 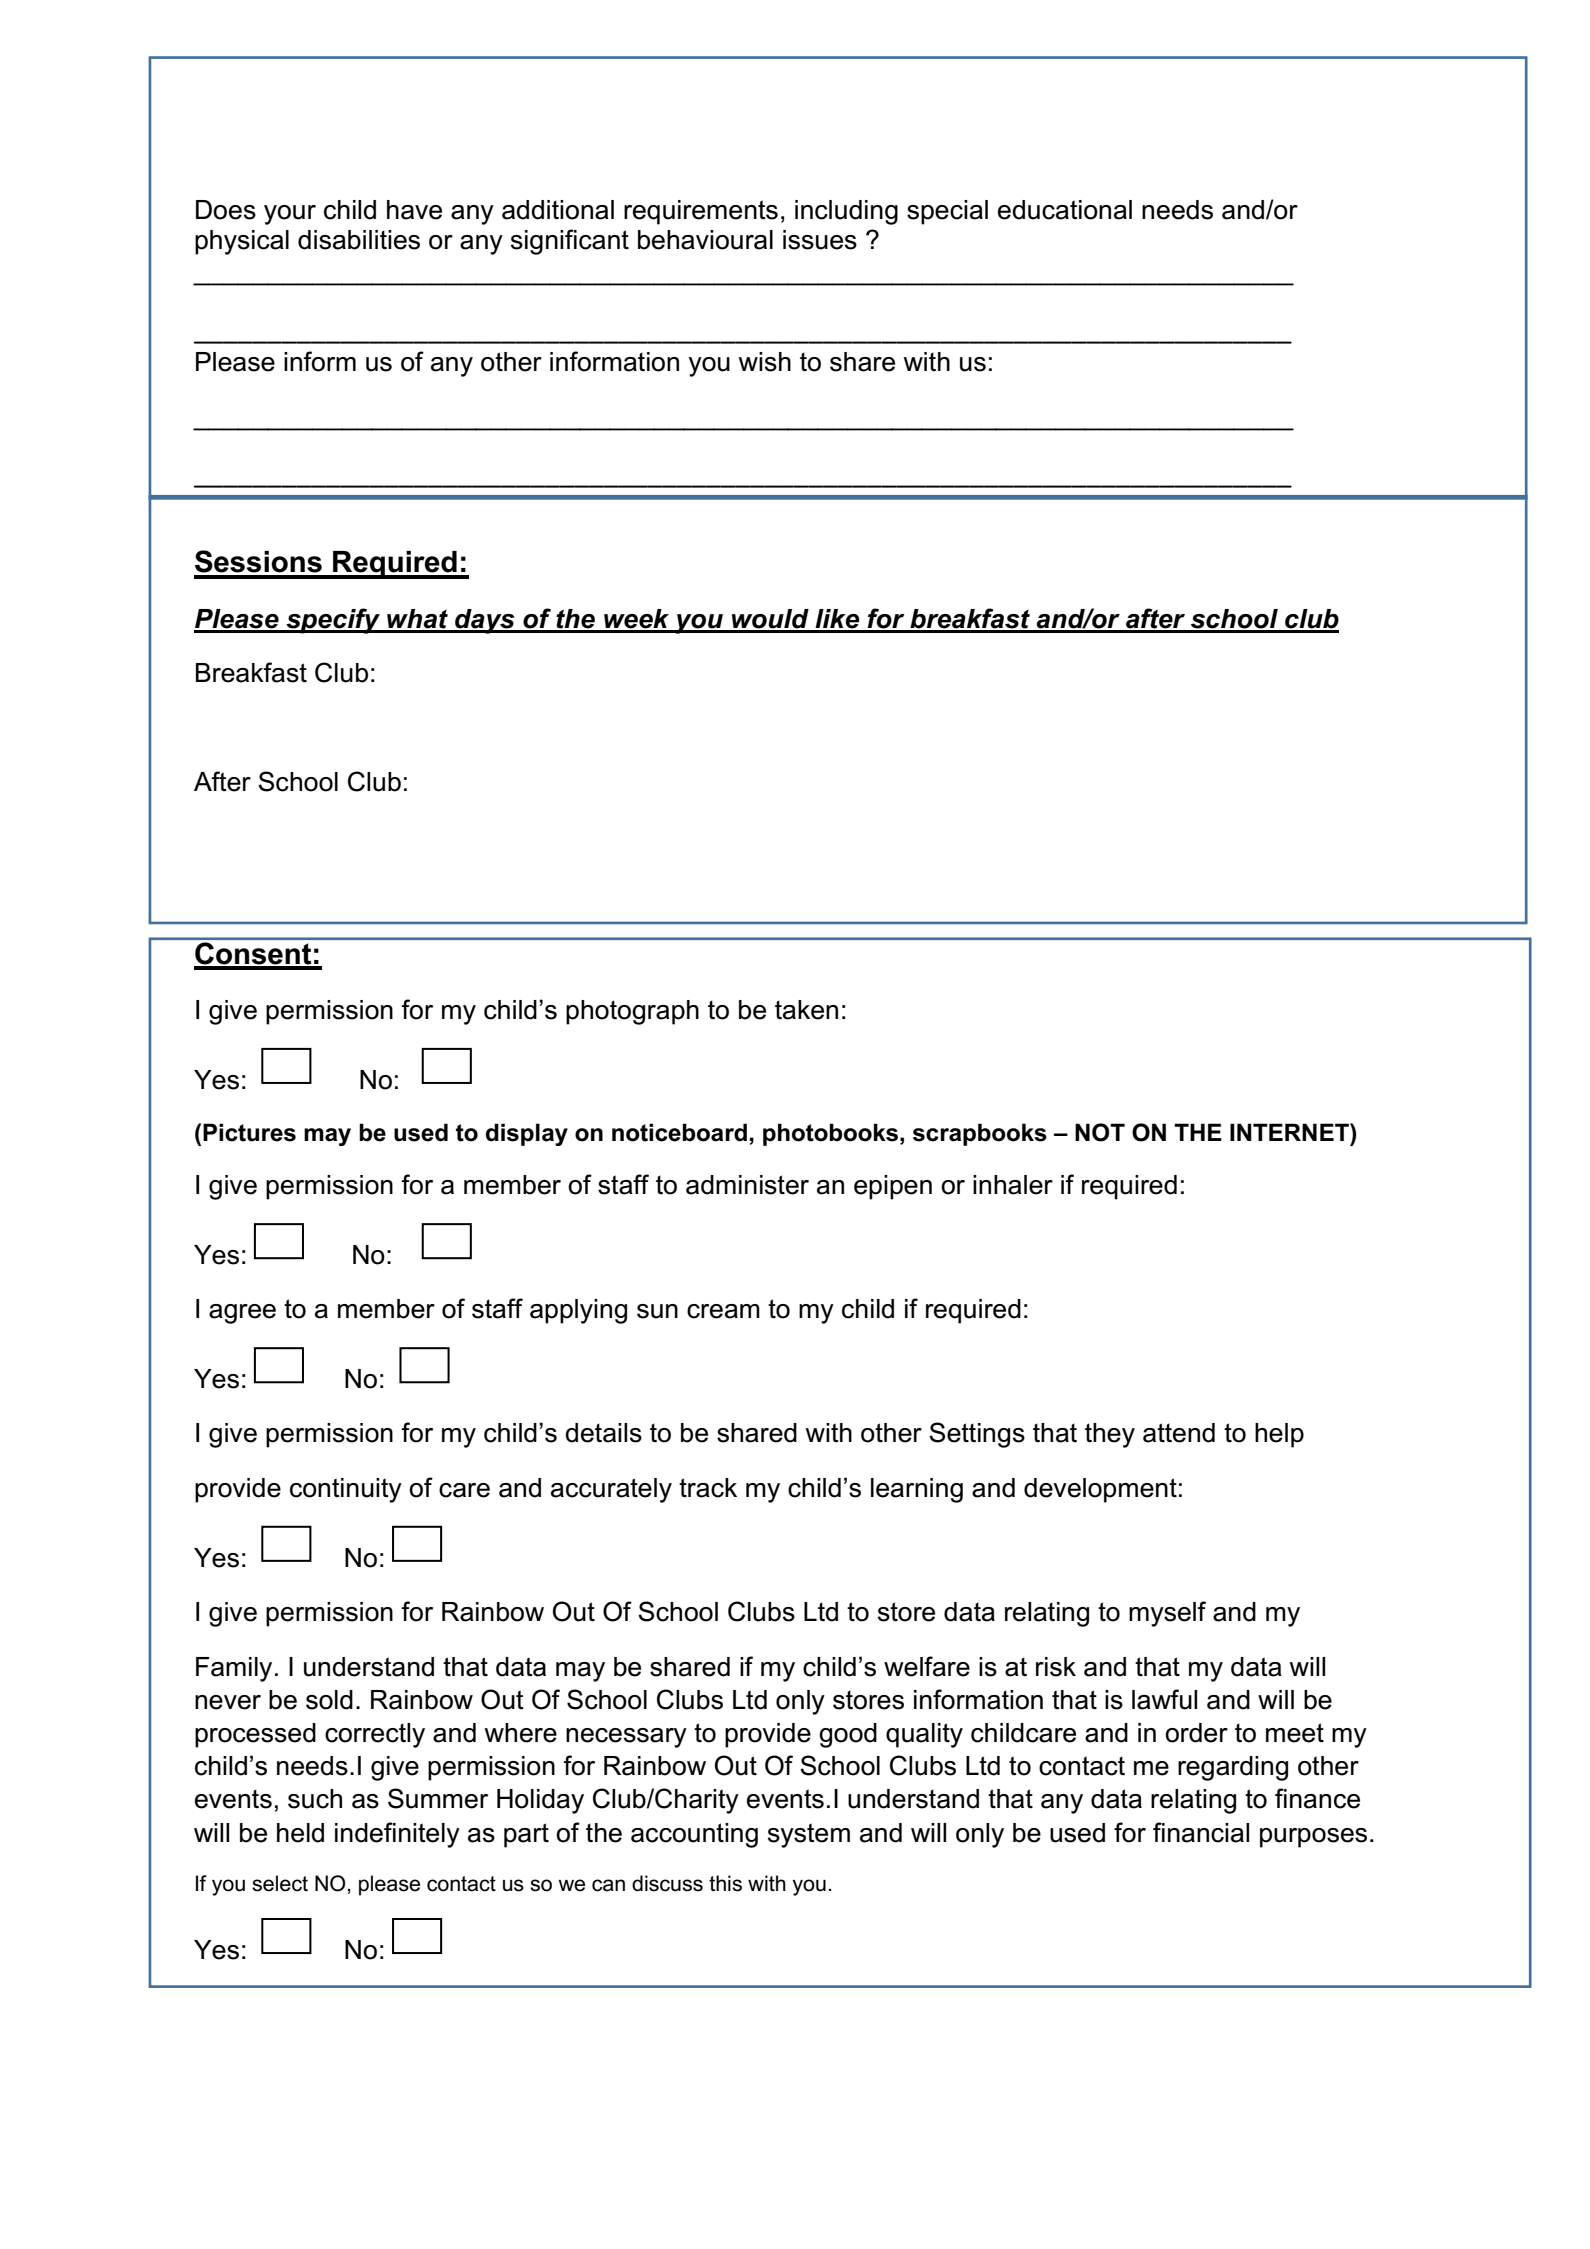 What do you see at coordinates (249, 1132) in the screenshot?
I see `Pictures` at bounding box center [249, 1132].
